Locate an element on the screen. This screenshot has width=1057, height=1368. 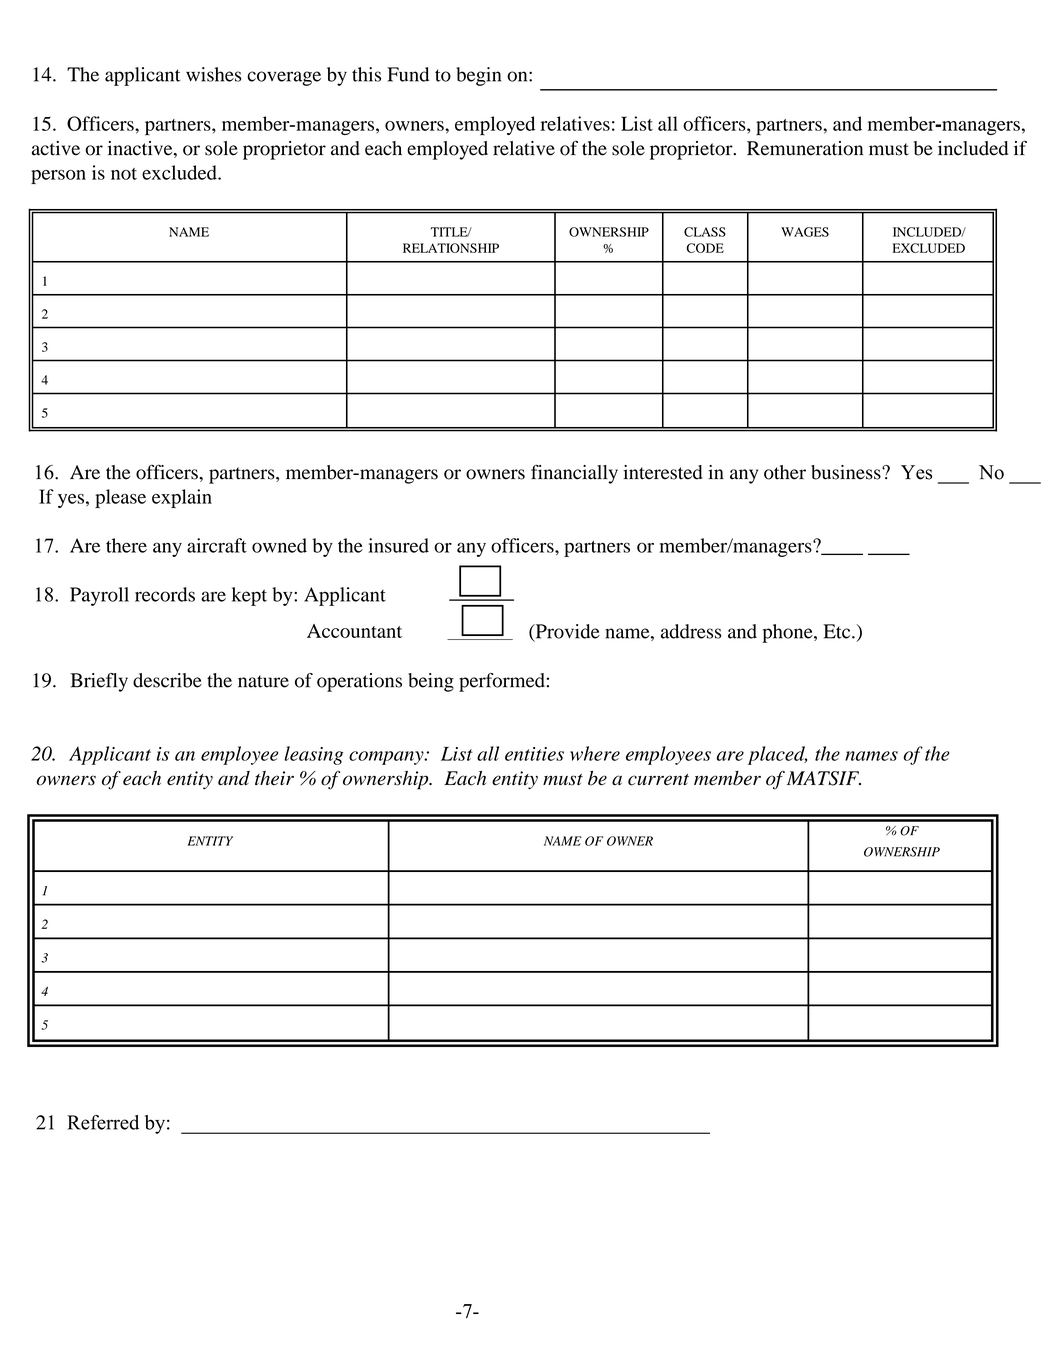
Referred is located at coordinates (103, 1122).
